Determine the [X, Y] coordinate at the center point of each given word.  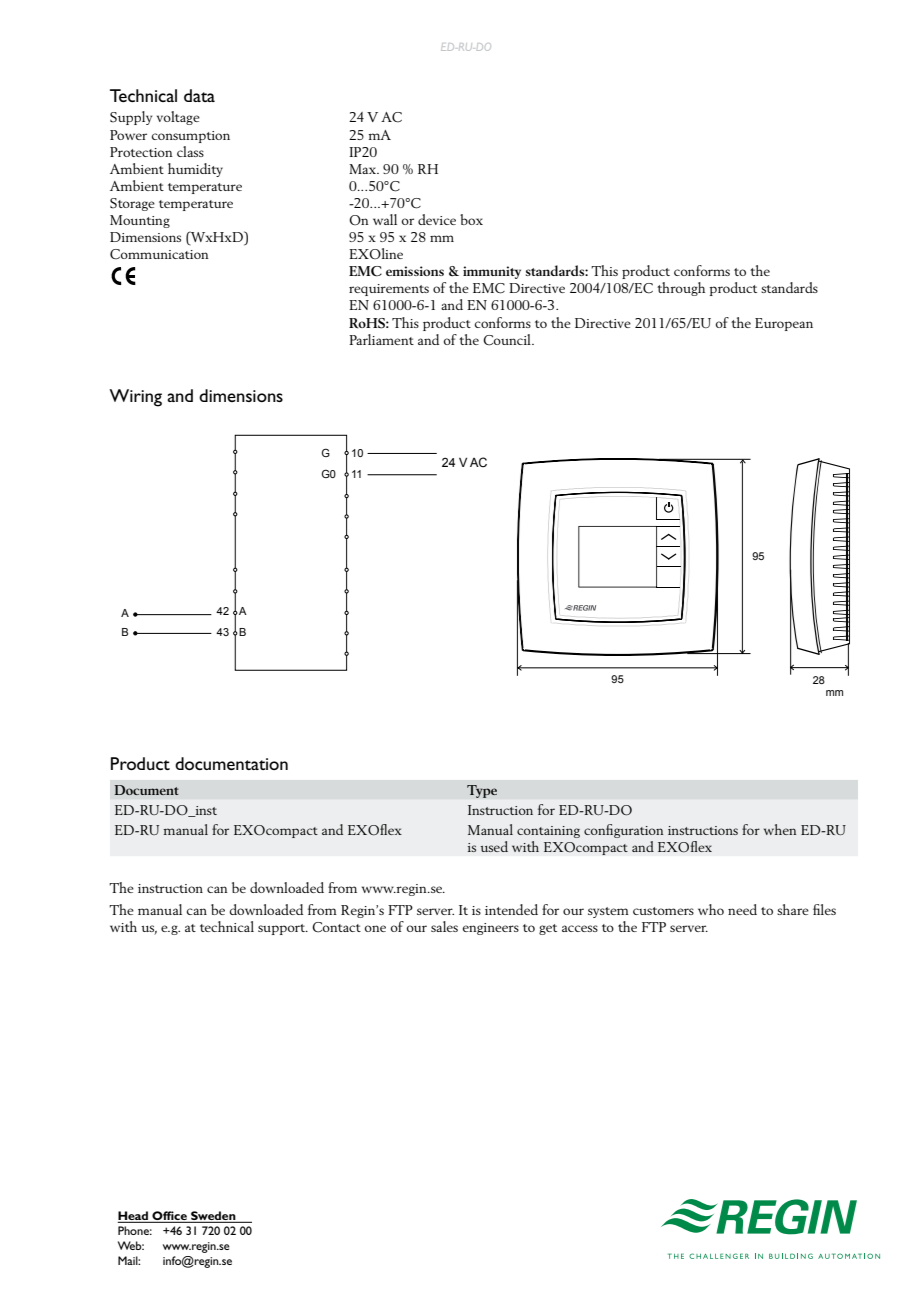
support [283, 929]
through [681, 289]
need [742, 909]
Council [508, 340]
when [780, 829]
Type [482, 791]
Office [169, 1217]
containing [548, 832]
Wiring [135, 398]
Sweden [213, 1217]
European [784, 324]
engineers [491, 929]
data [199, 95]
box [471, 219]
